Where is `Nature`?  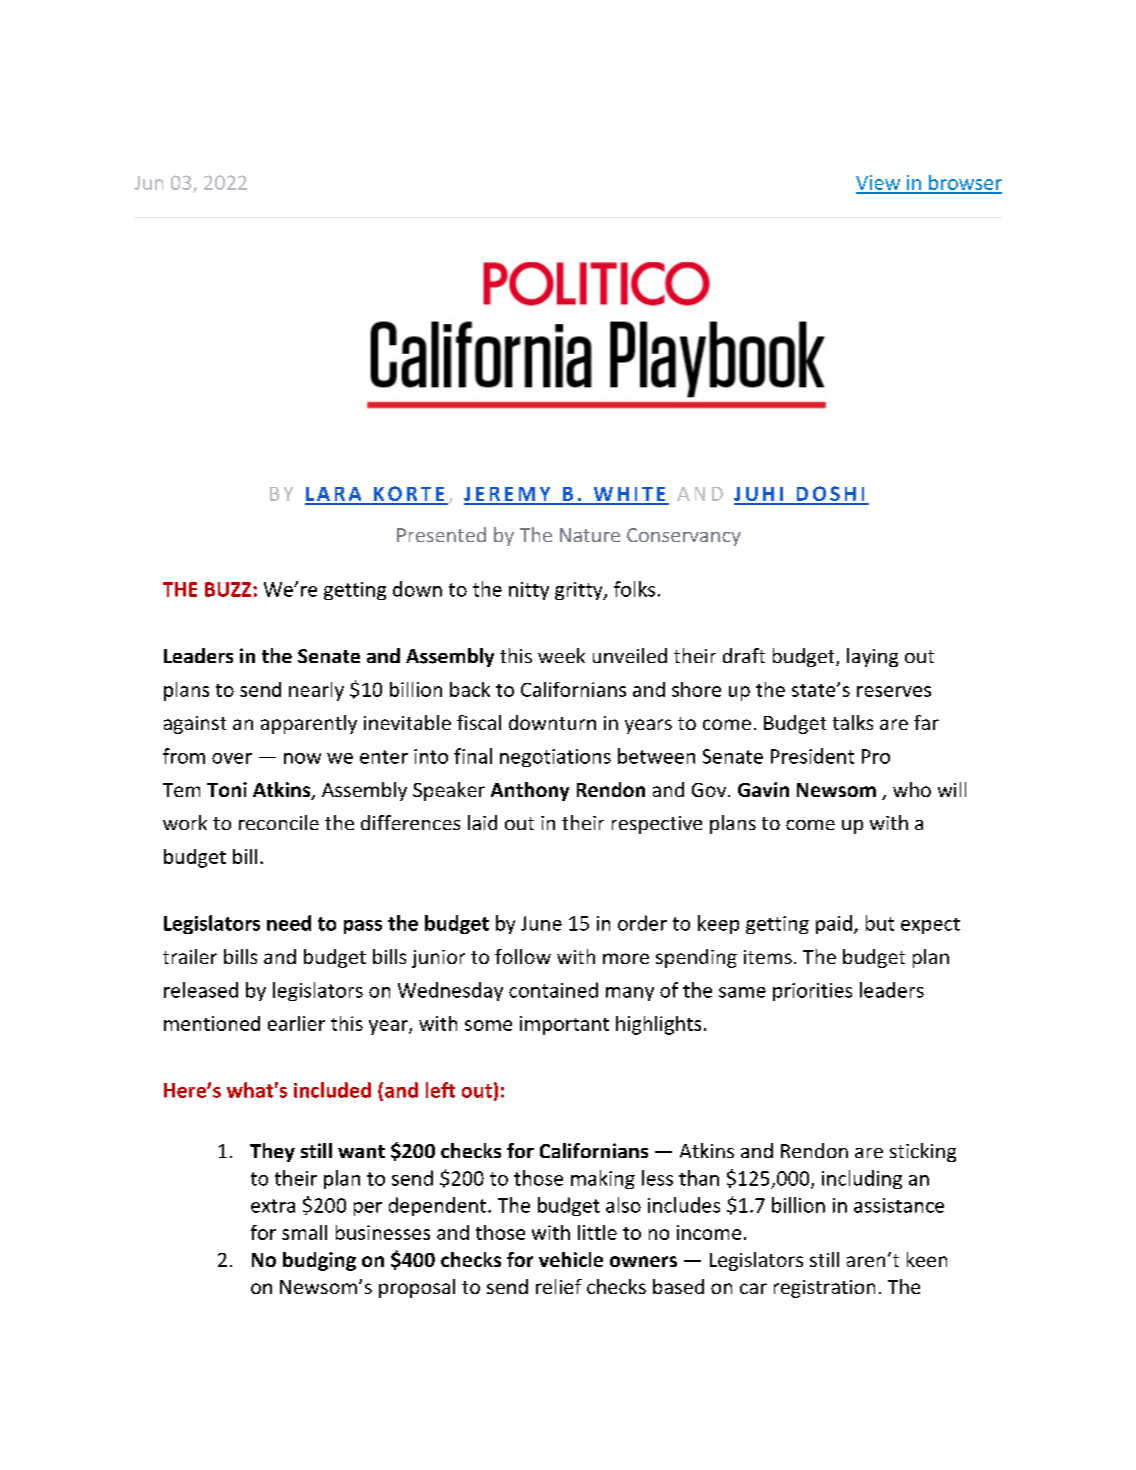 Nature is located at coordinates (590, 535).
